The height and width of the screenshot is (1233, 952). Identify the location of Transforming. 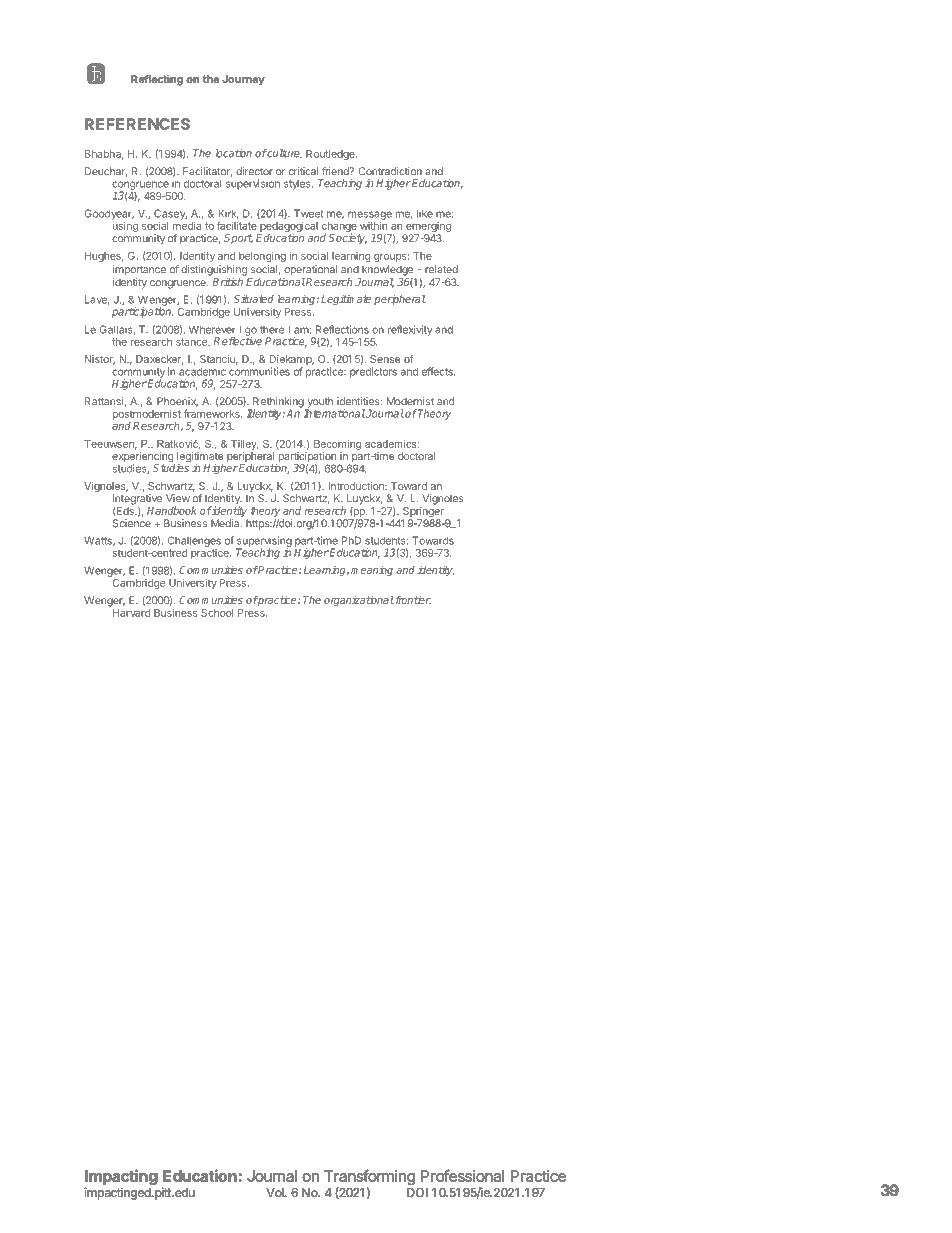
(369, 1179).
